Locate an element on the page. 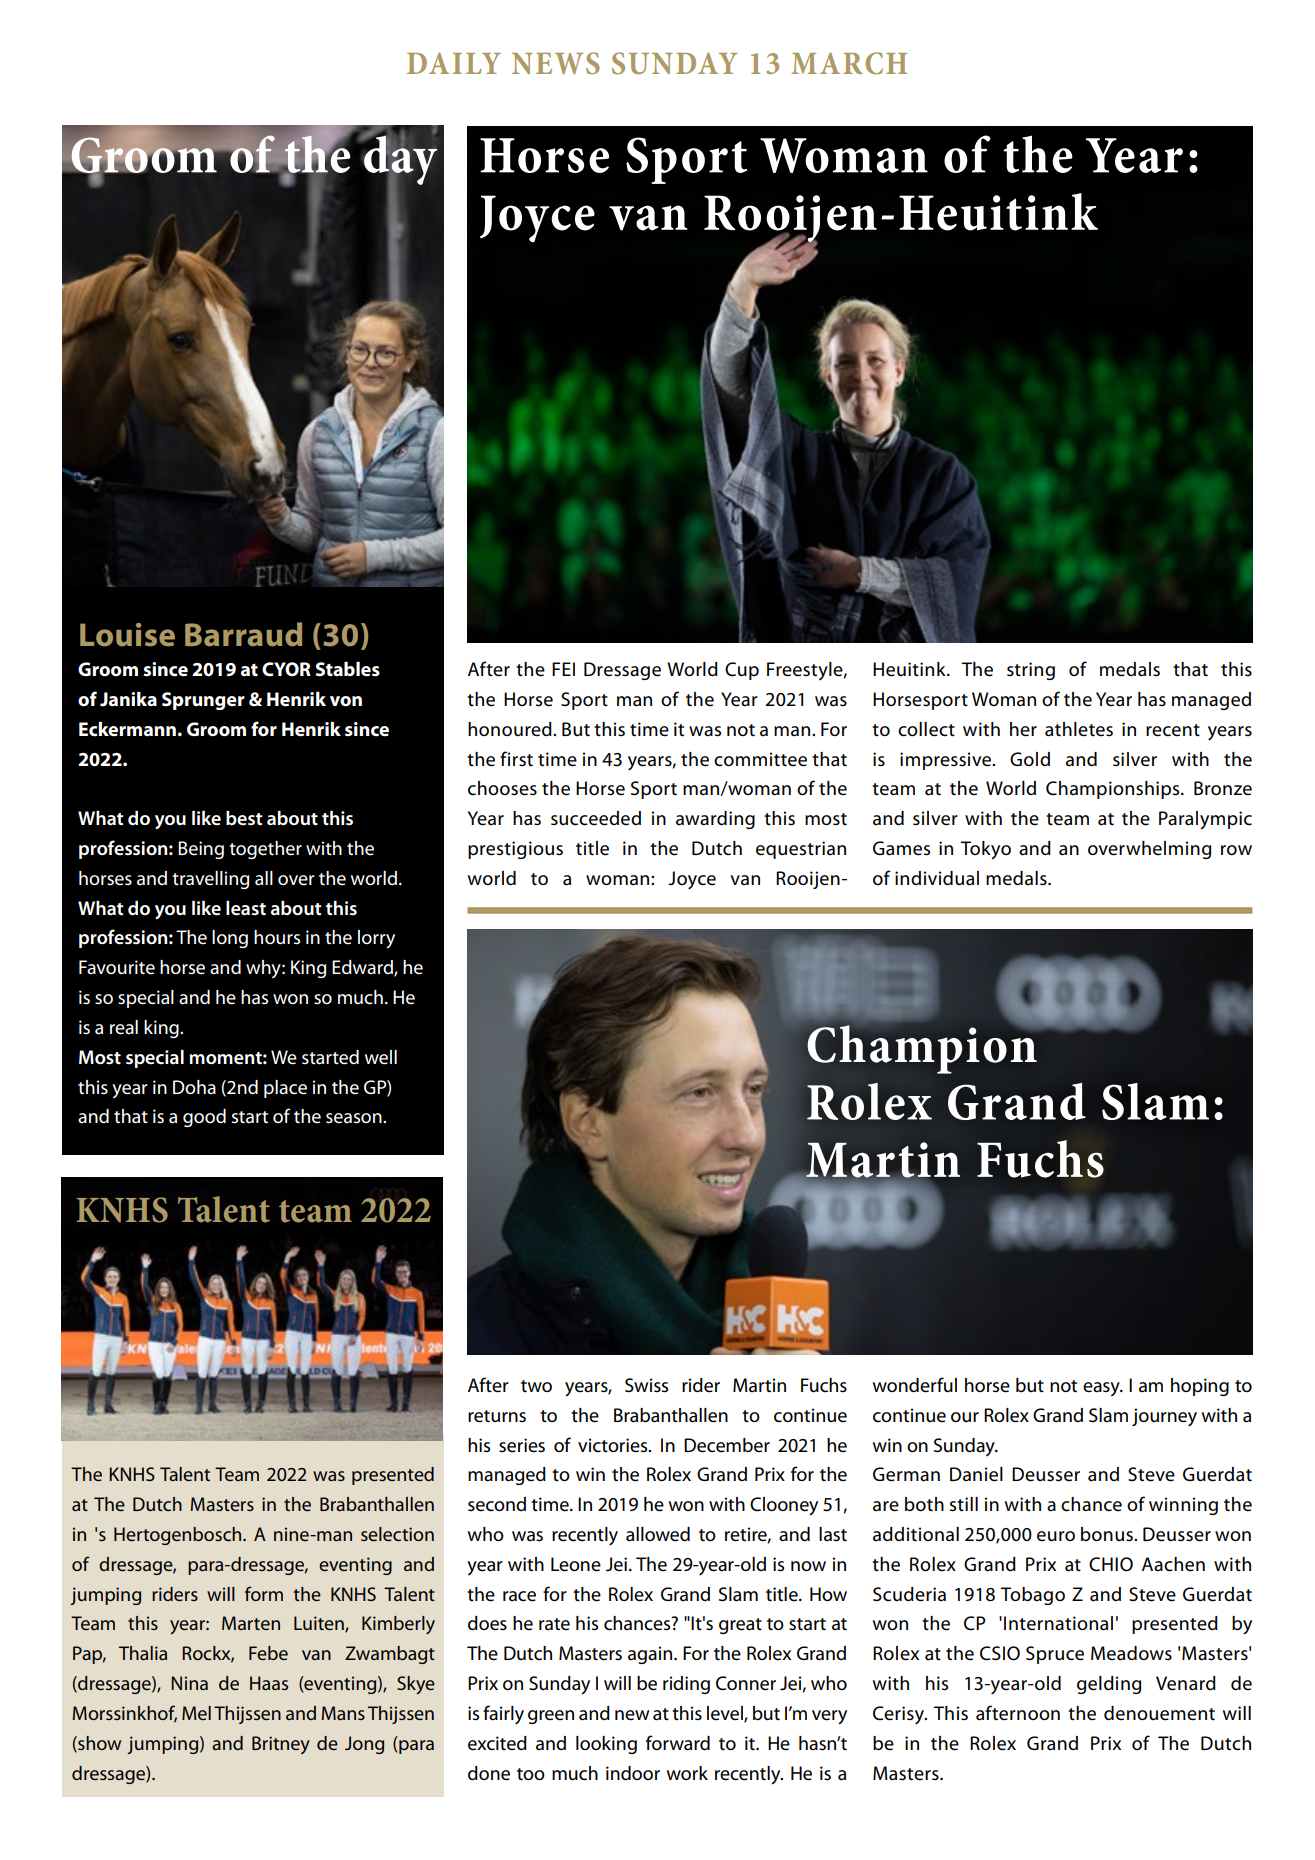  DAILY is located at coordinates (454, 63).
